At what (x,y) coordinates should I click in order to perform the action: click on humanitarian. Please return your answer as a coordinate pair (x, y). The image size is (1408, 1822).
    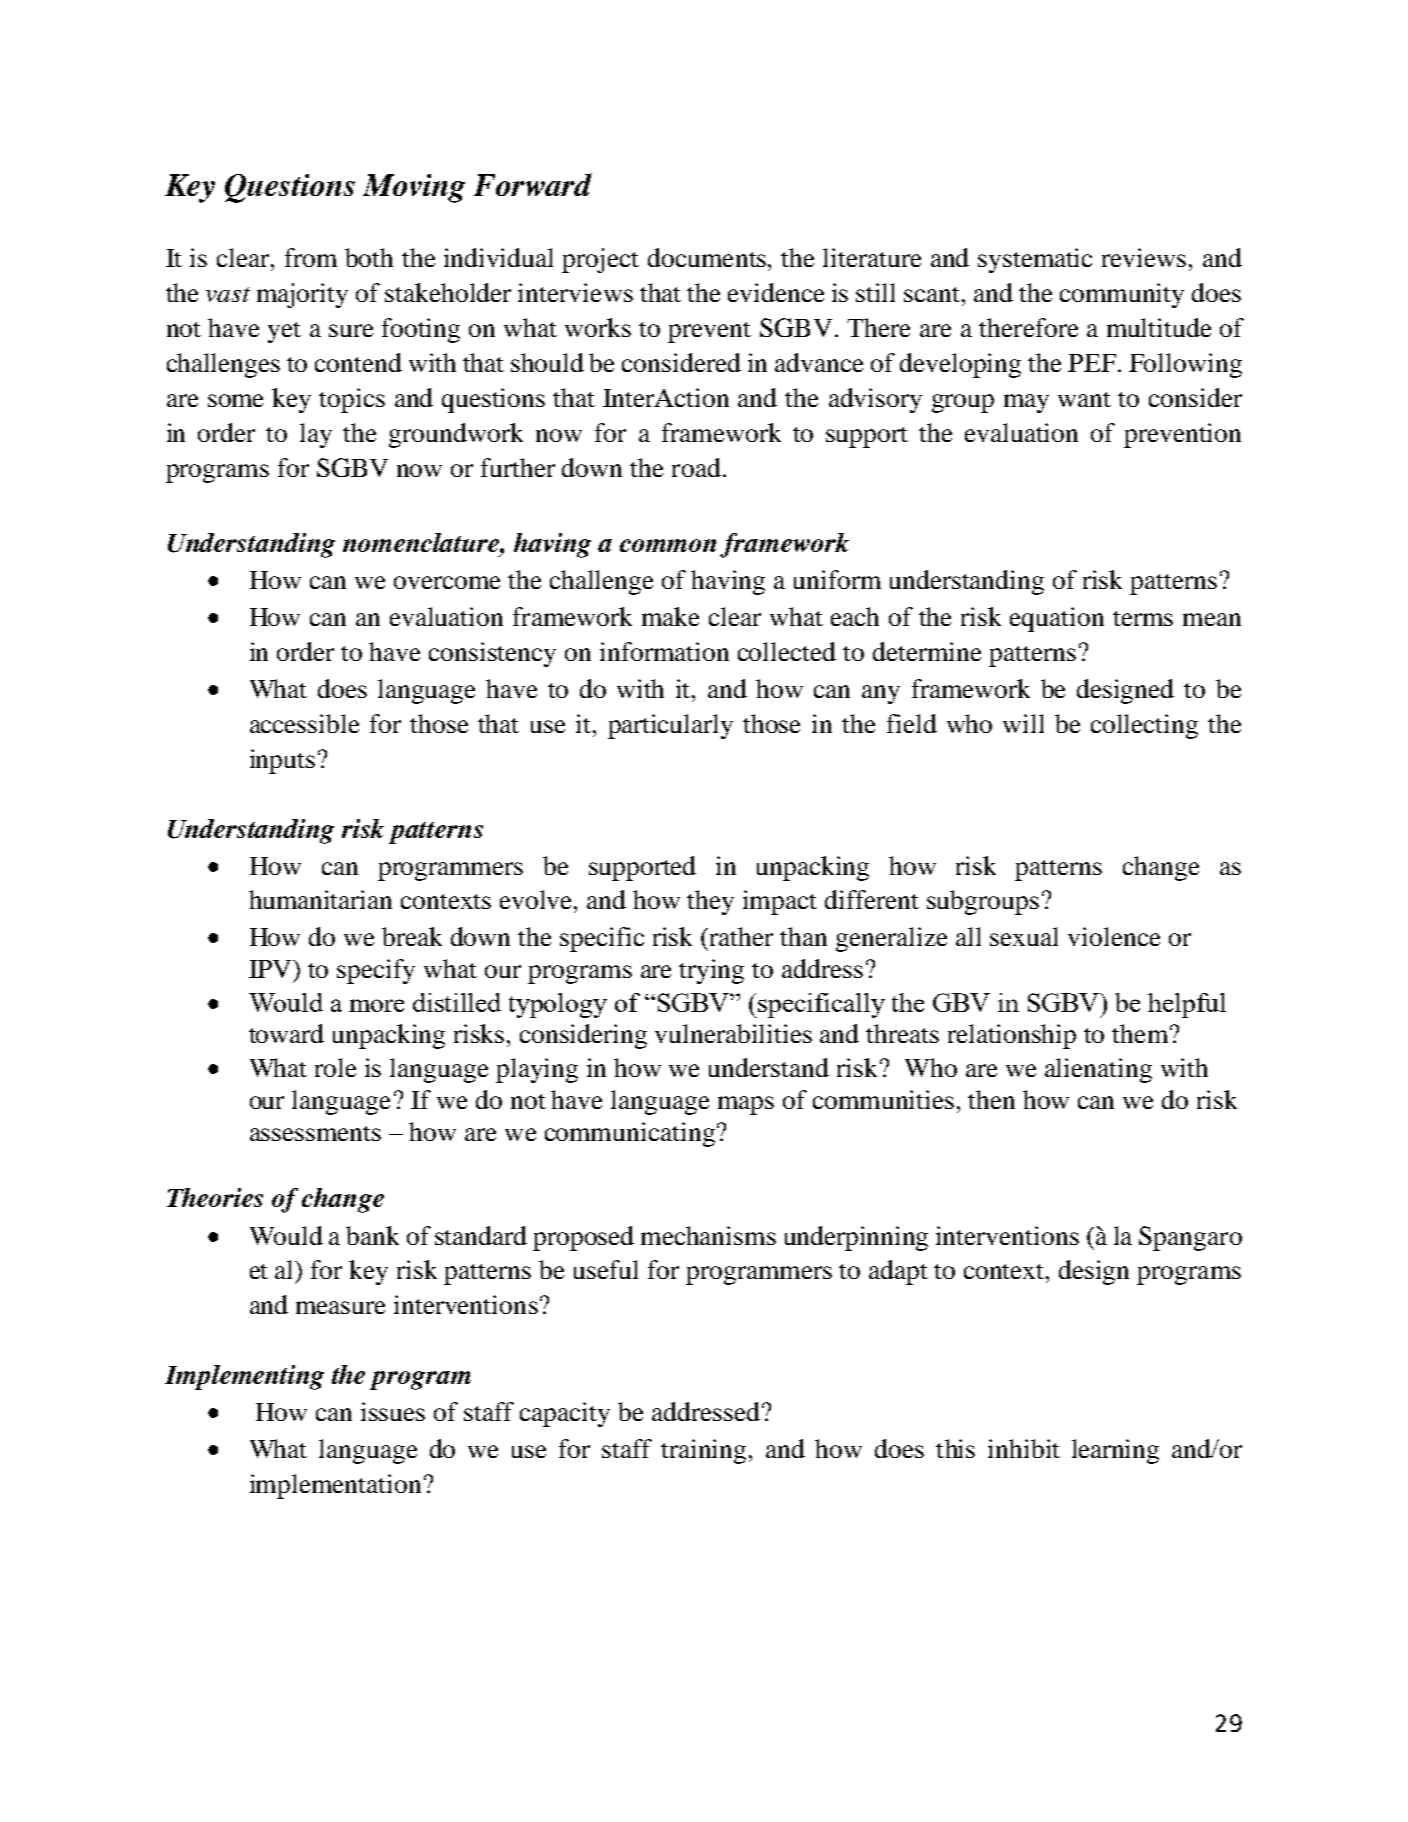
    Looking at the image, I should click on (320, 899).
